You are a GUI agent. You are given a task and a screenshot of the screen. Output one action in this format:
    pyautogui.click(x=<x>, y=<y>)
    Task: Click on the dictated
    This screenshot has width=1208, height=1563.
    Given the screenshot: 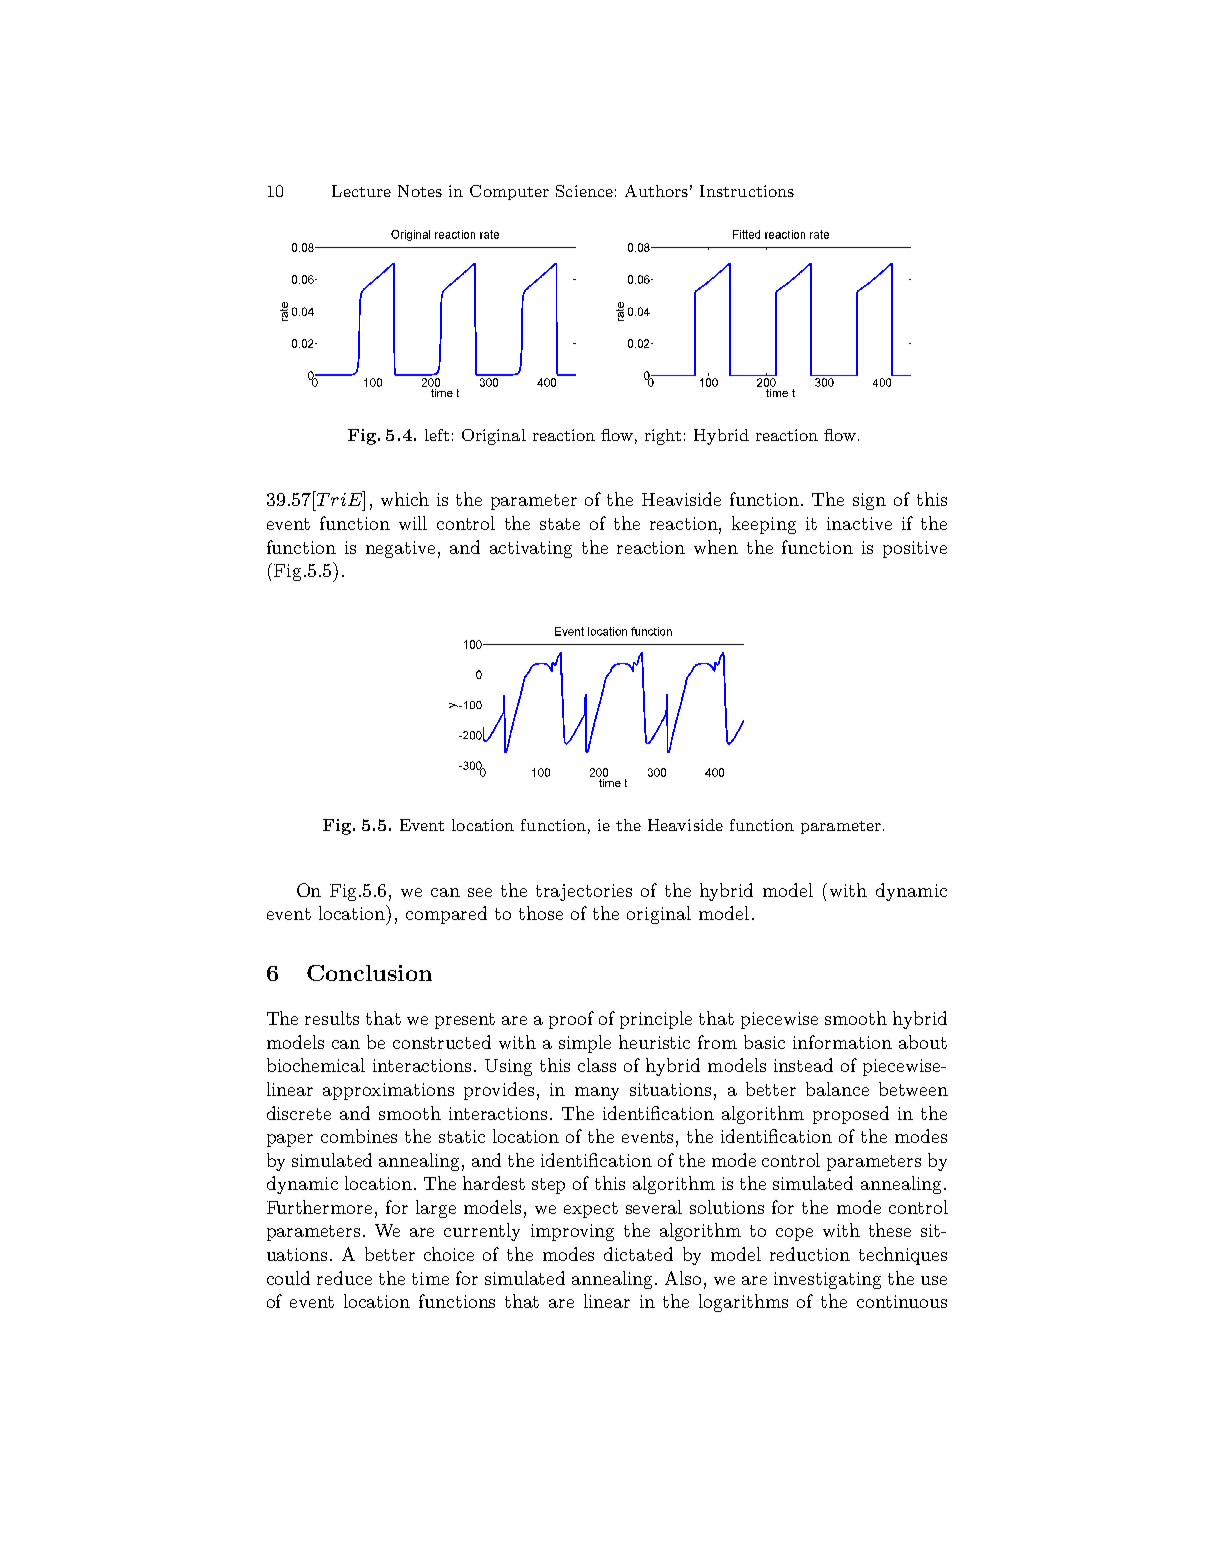 What is the action you would take?
    pyautogui.click(x=638, y=1254)
